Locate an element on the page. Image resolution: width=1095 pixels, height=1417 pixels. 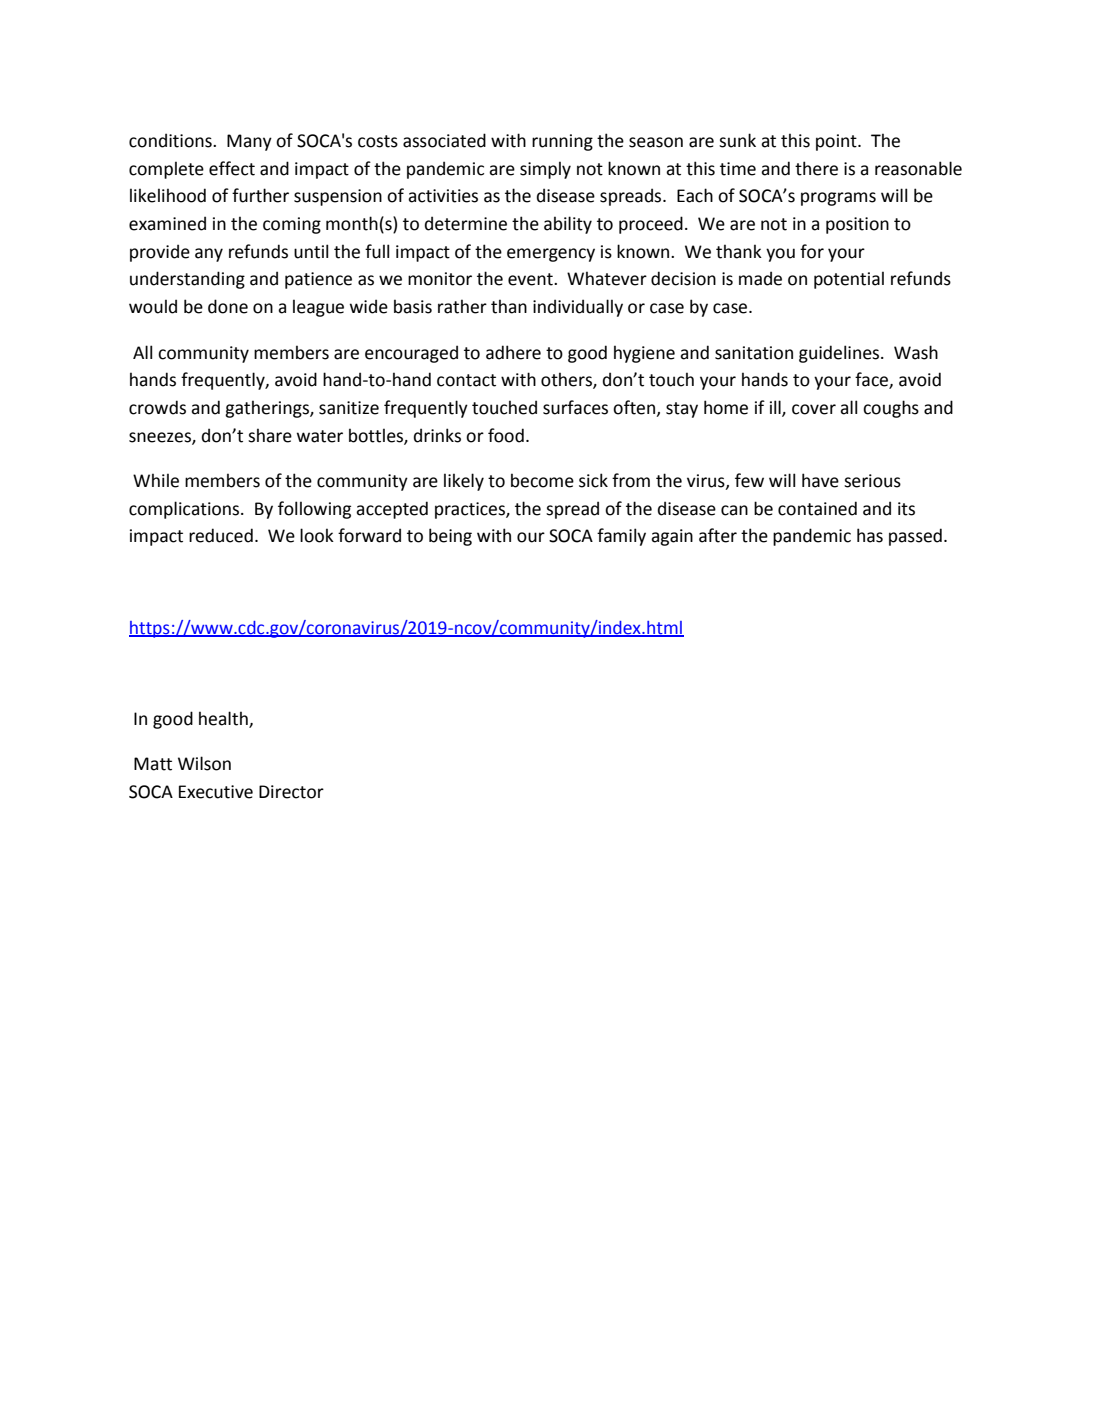
Wilson is located at coordinates (204, 763).
